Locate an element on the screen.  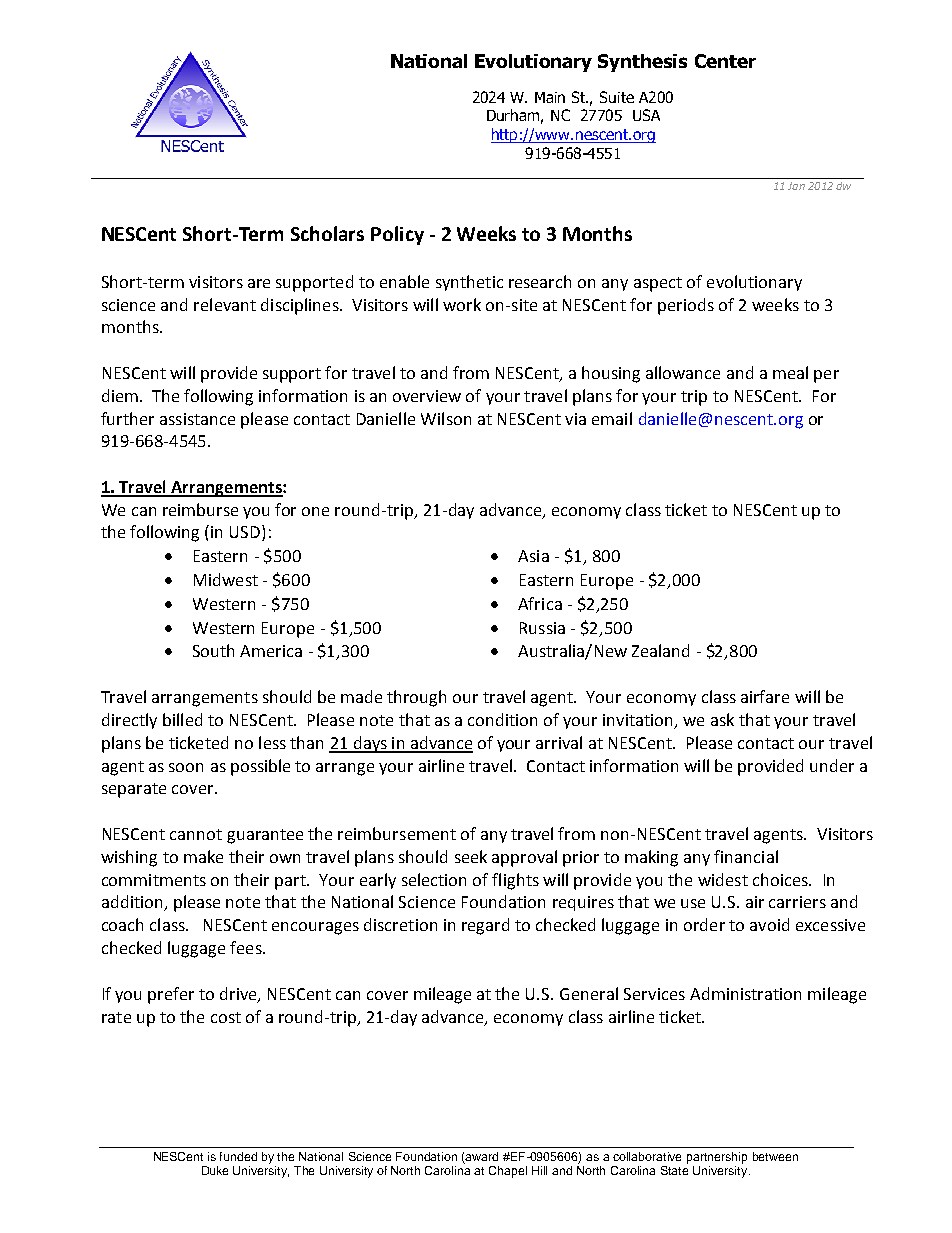
USD is located at coordinates (245, 532).
